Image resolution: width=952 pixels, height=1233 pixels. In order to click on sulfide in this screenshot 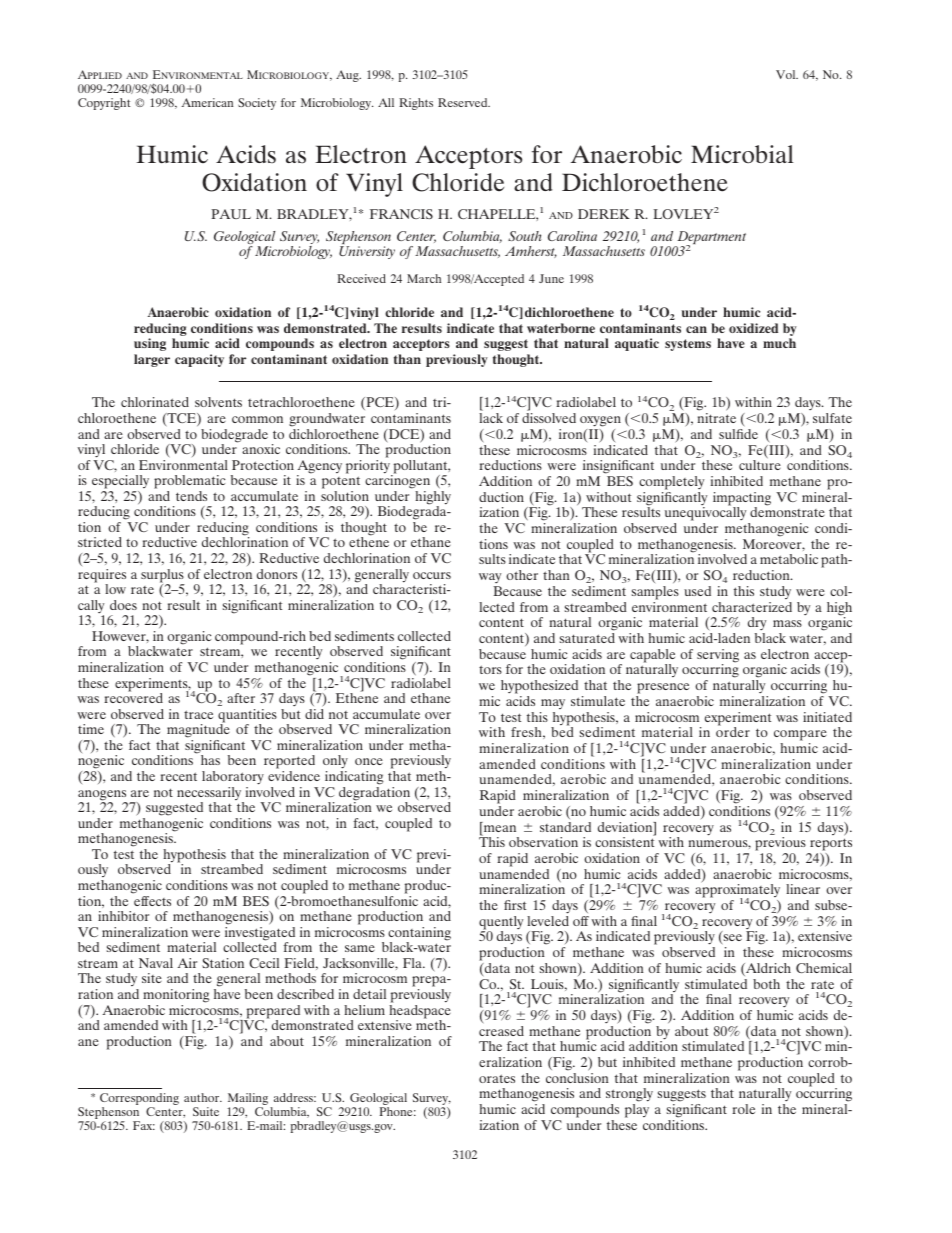, I will do `click(738, 434)`.
